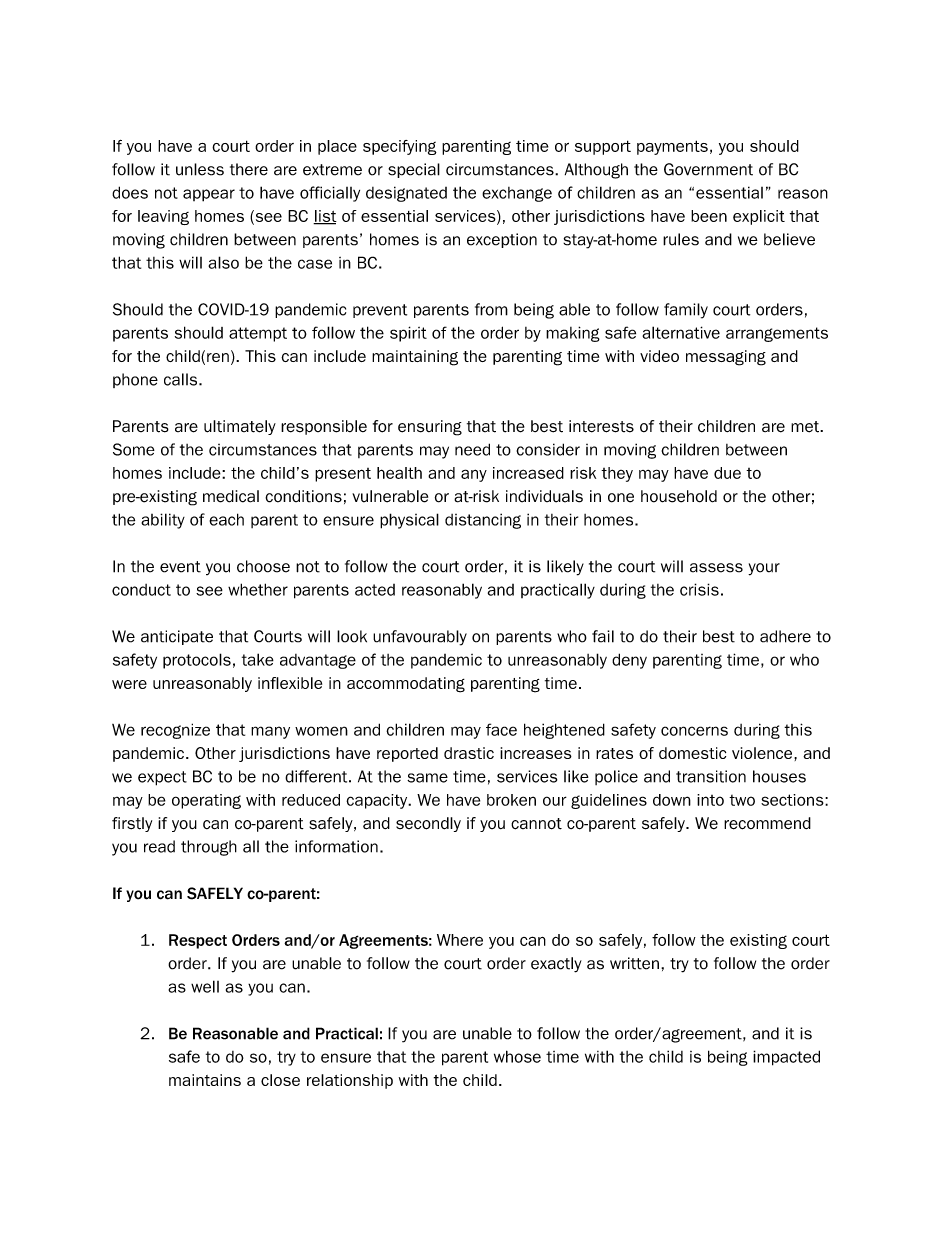 This screenshot has height=1233, width=952. What do you see at coordinates (708, 169) in the screenshot?
I see `Government` at bounding box center [708, 169].
